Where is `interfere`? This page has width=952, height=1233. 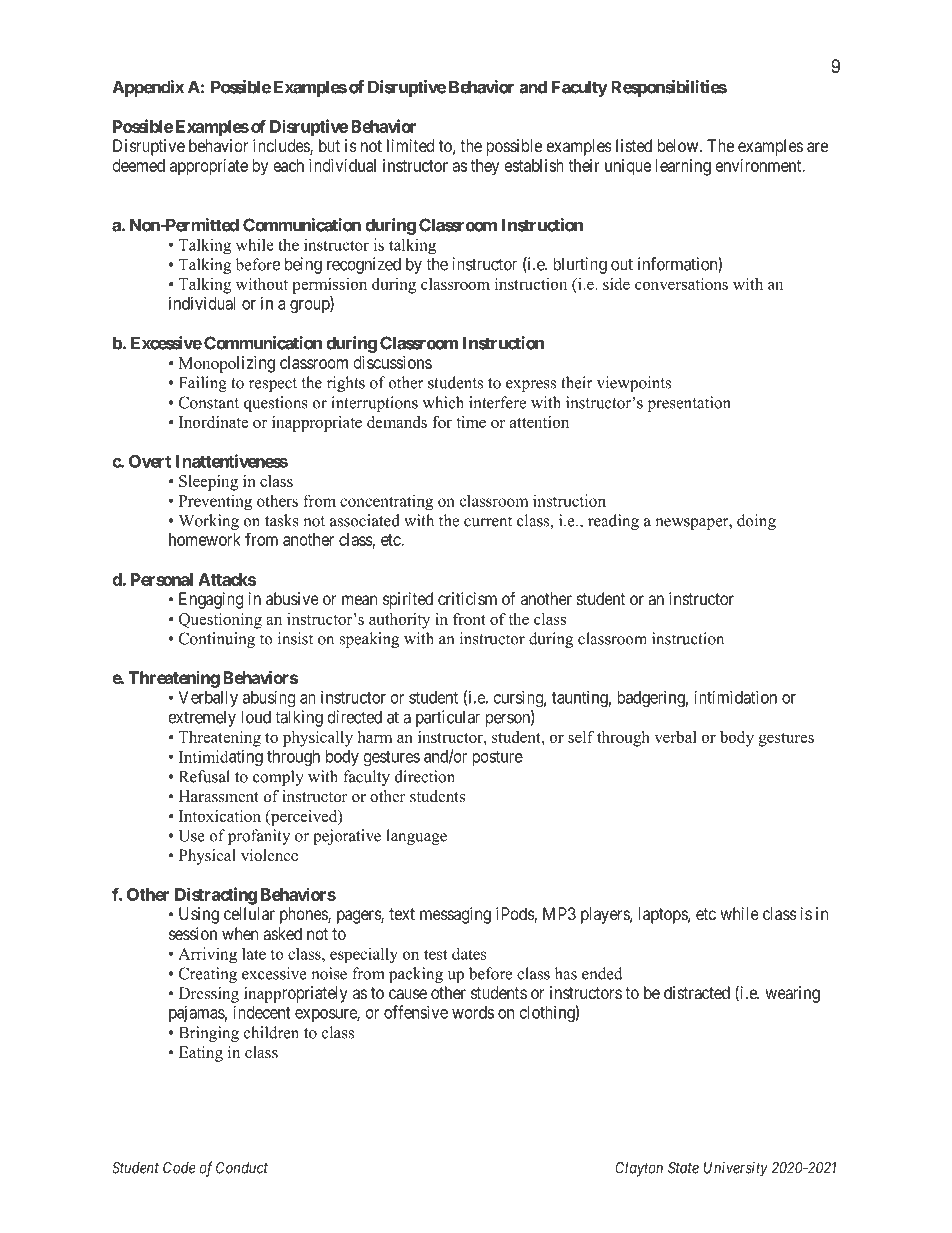 interfere is located at coordinates (497, 402).
